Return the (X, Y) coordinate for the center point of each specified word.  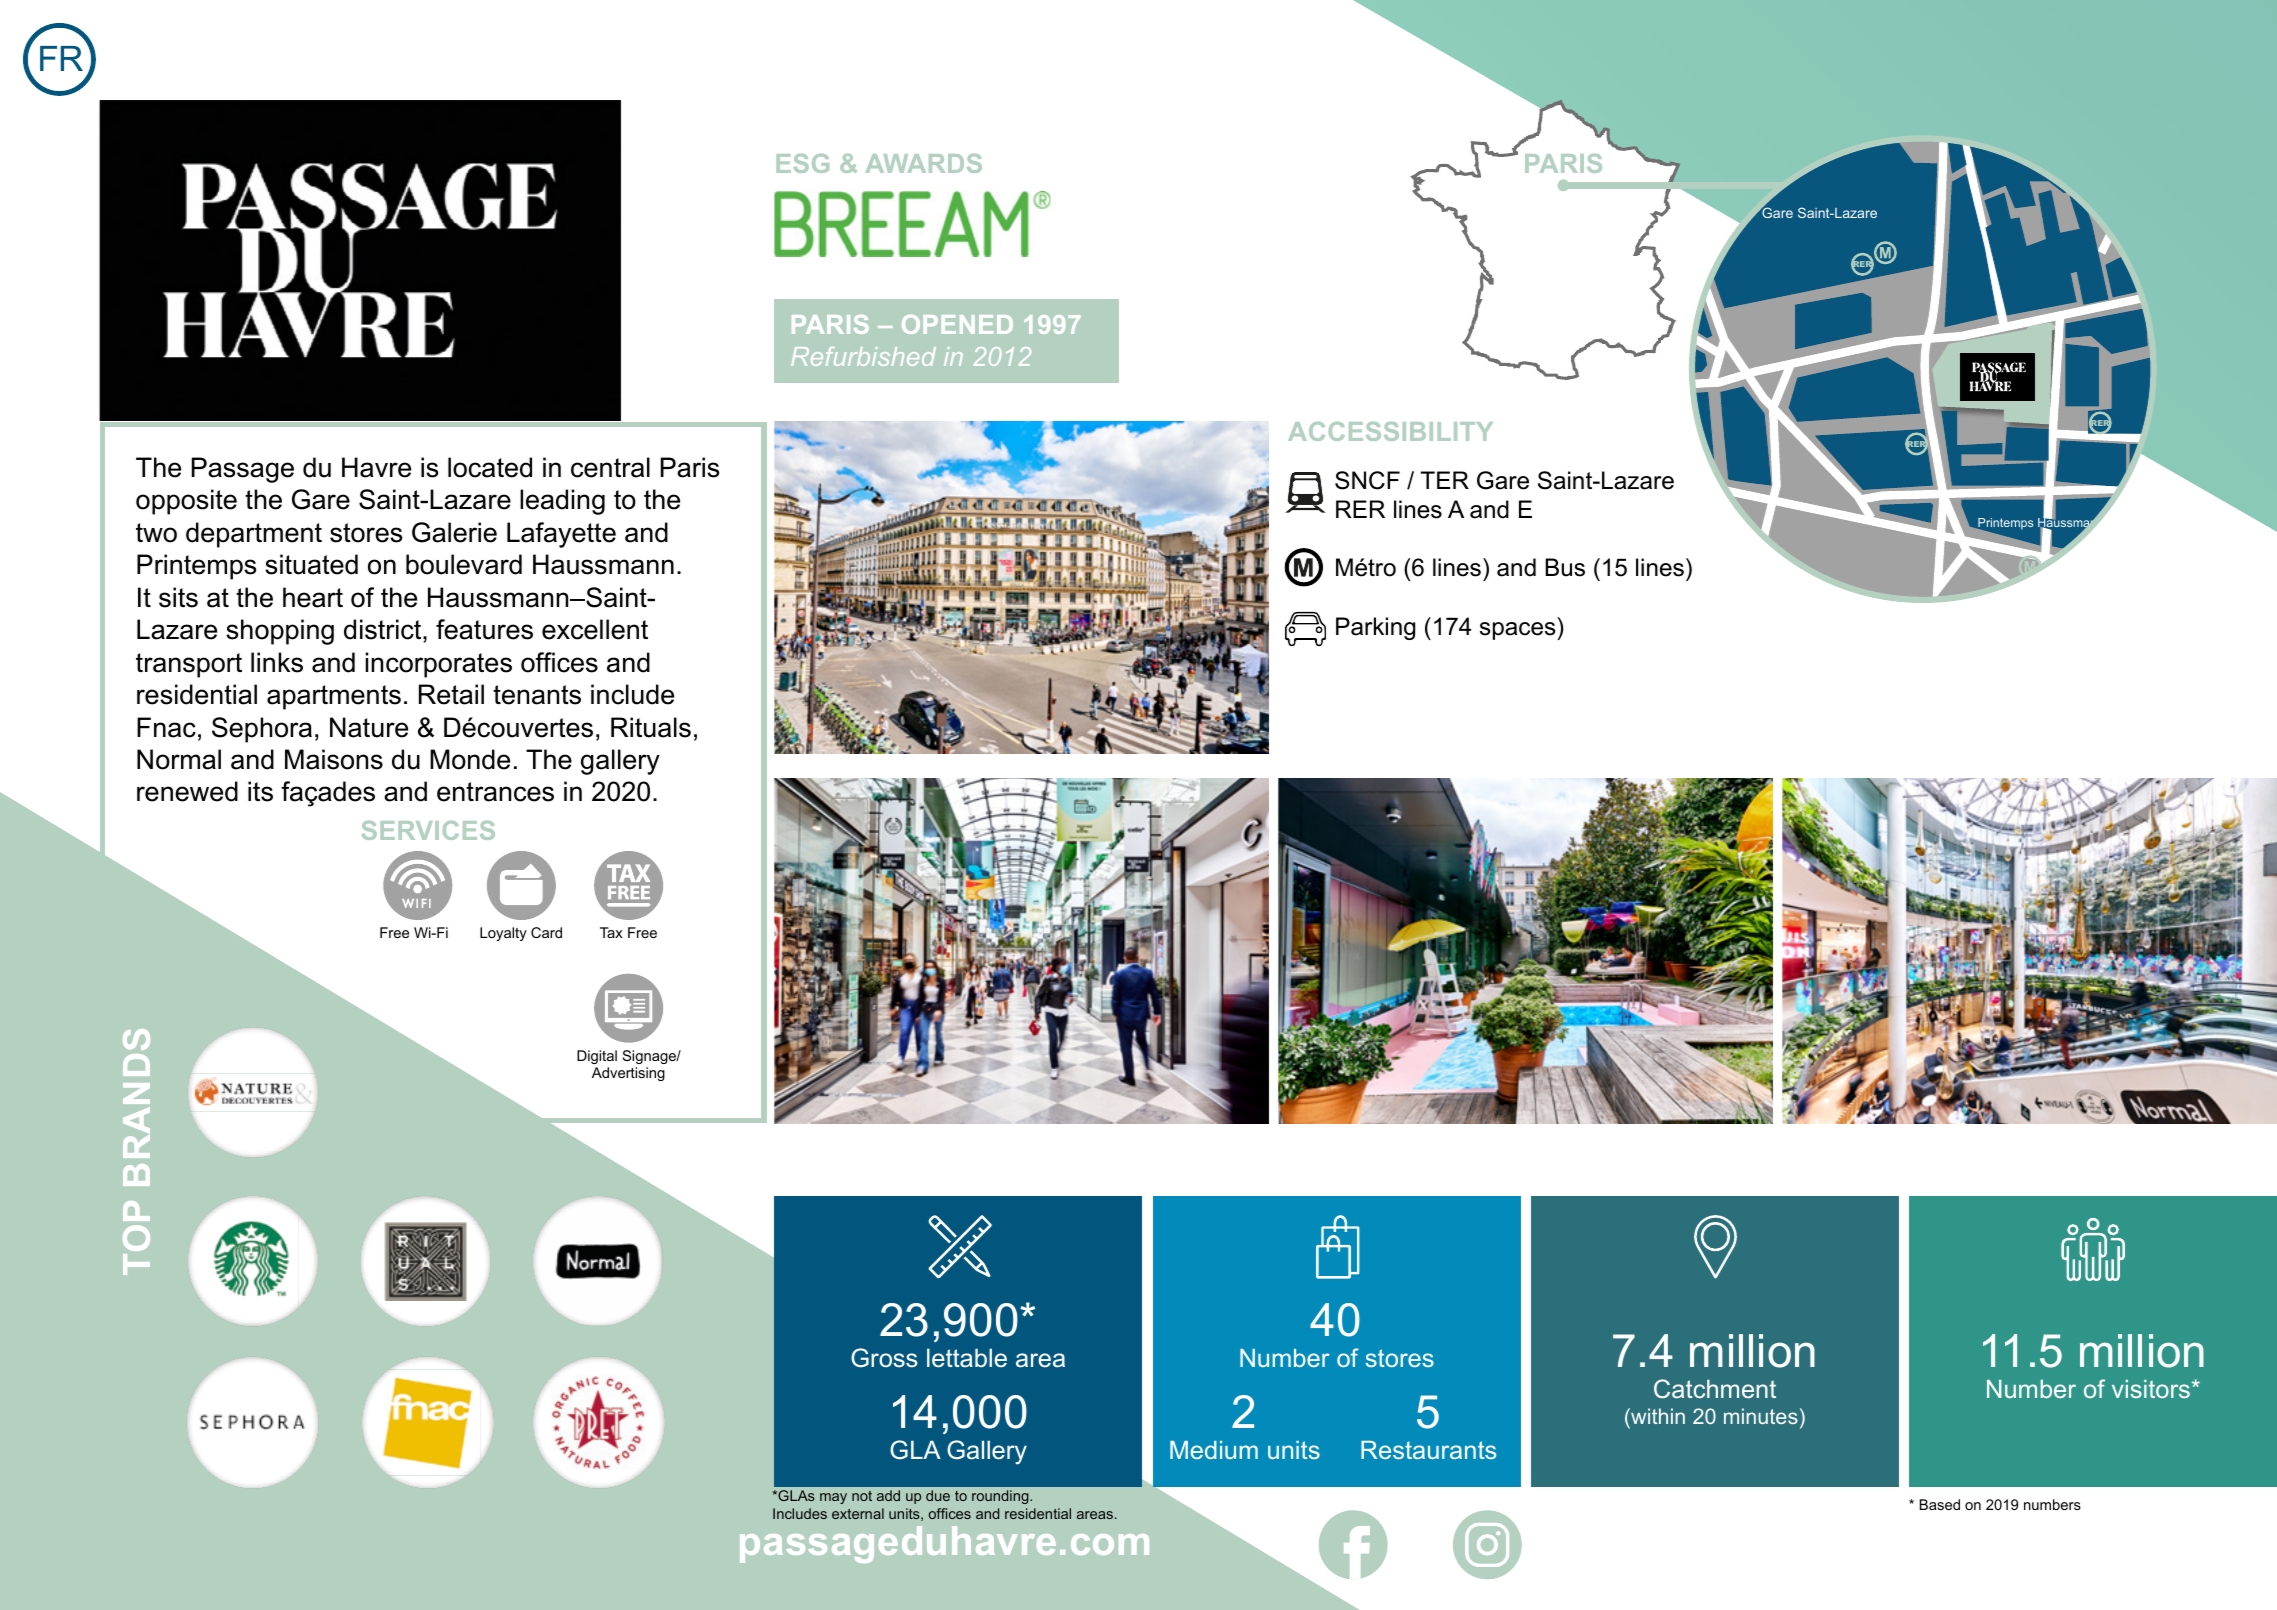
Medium (1214, 1450)
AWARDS (923, 163)
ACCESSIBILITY (1390, 431)
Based (1940, 1504)
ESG (802, 163)
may (833, 1498)
